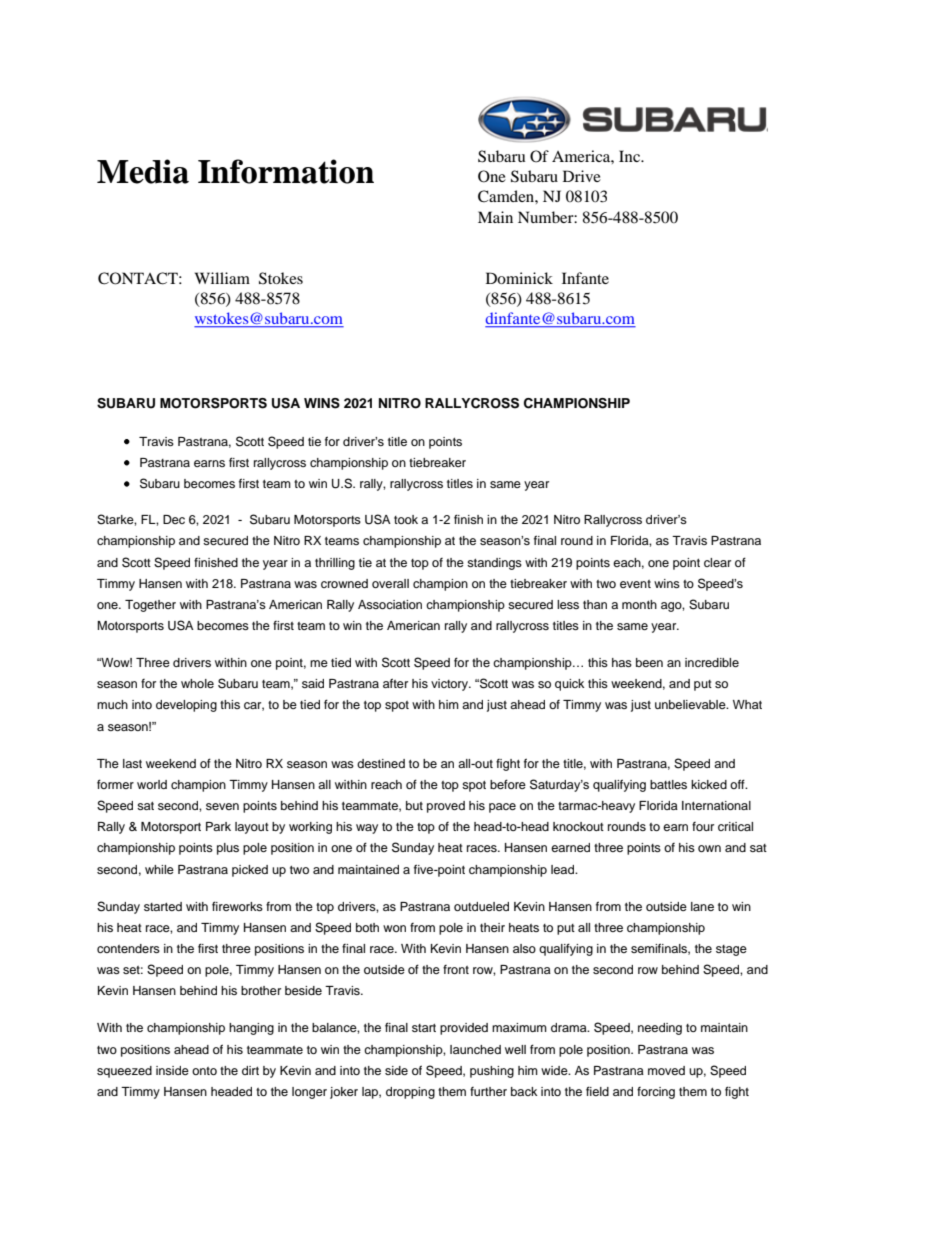 This screenshot has height=1233, width=952. What do you see at coordinates (666, 1070) in the screenshot?
I see `moved` at bounding box center [666, 1070].
